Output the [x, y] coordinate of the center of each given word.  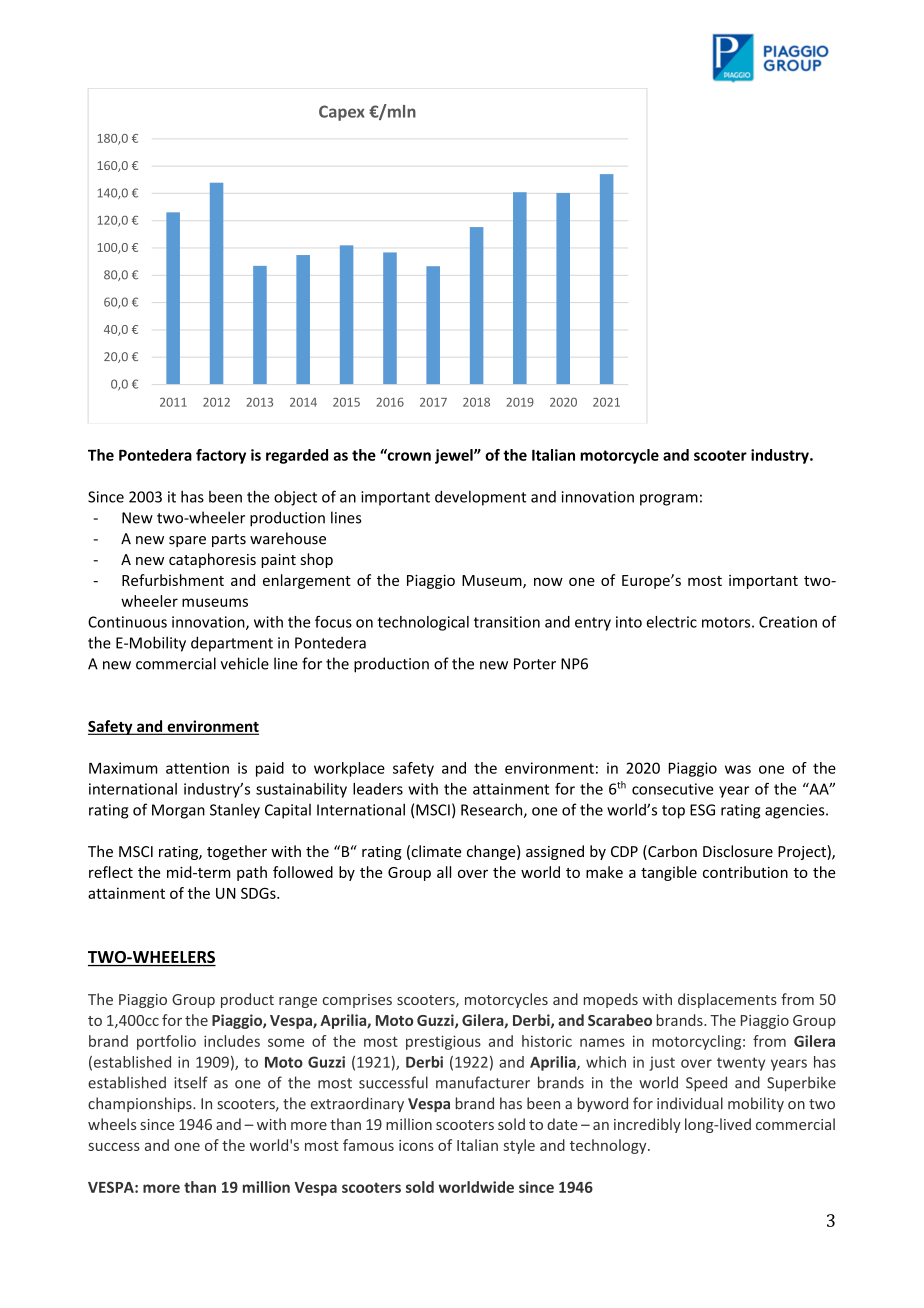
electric [671, 622]
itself [191, 1082]
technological [423, 623]
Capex [342, 113]
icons [416, 1145]
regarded [297, 456]
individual [690, 1103]
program [669, 500]
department [232, 644]
